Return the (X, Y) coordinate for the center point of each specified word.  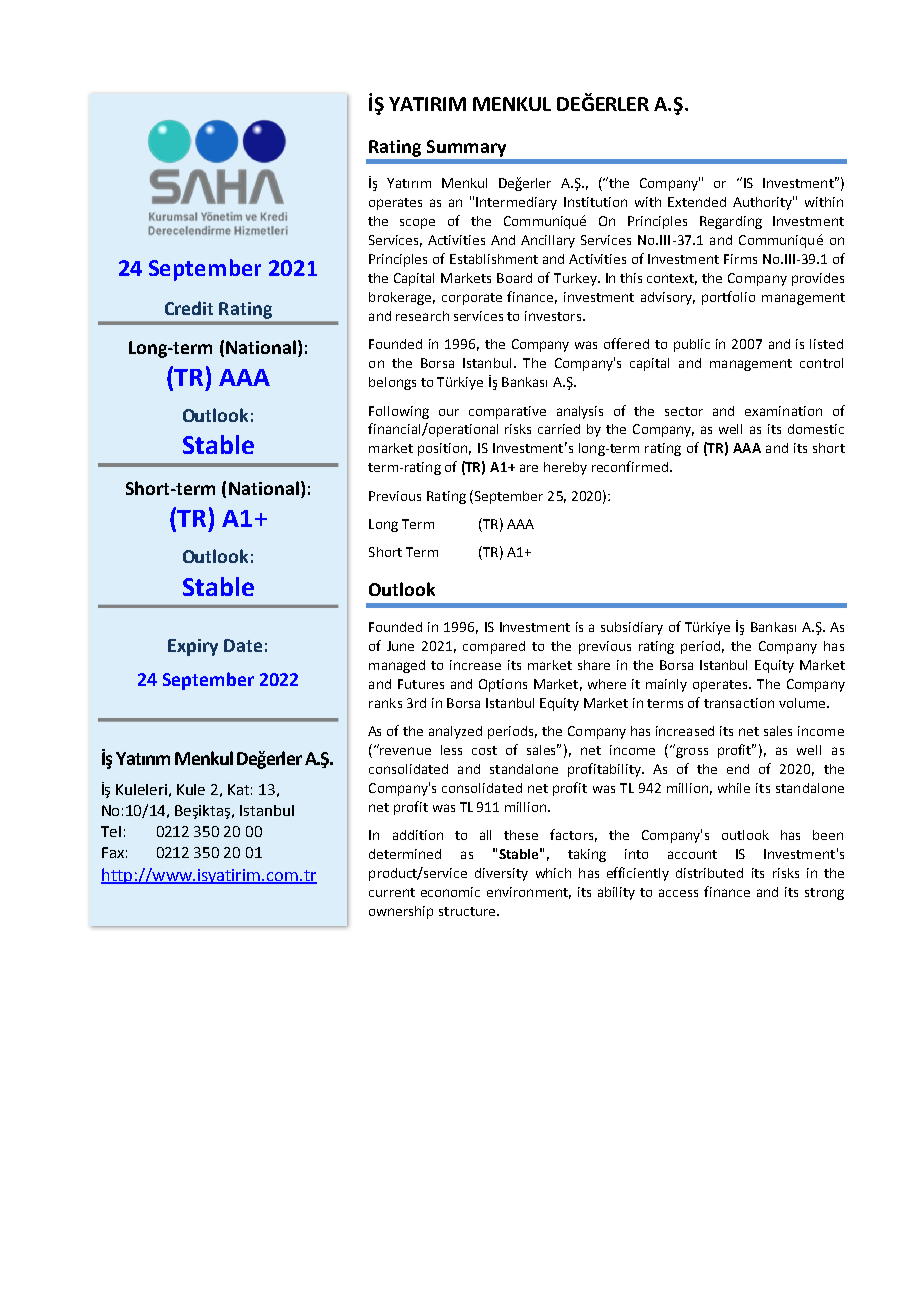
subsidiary (632, 628)
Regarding (731, 222)
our (449, 412)
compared (494, 647)
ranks (385, 703)
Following (399, 412)
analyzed (455, 732)
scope (417, 223)
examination (783, 411)
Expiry (193, 647)
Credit (189, 308)
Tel (111, 831)
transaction (739, 703)
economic (450, 892)
